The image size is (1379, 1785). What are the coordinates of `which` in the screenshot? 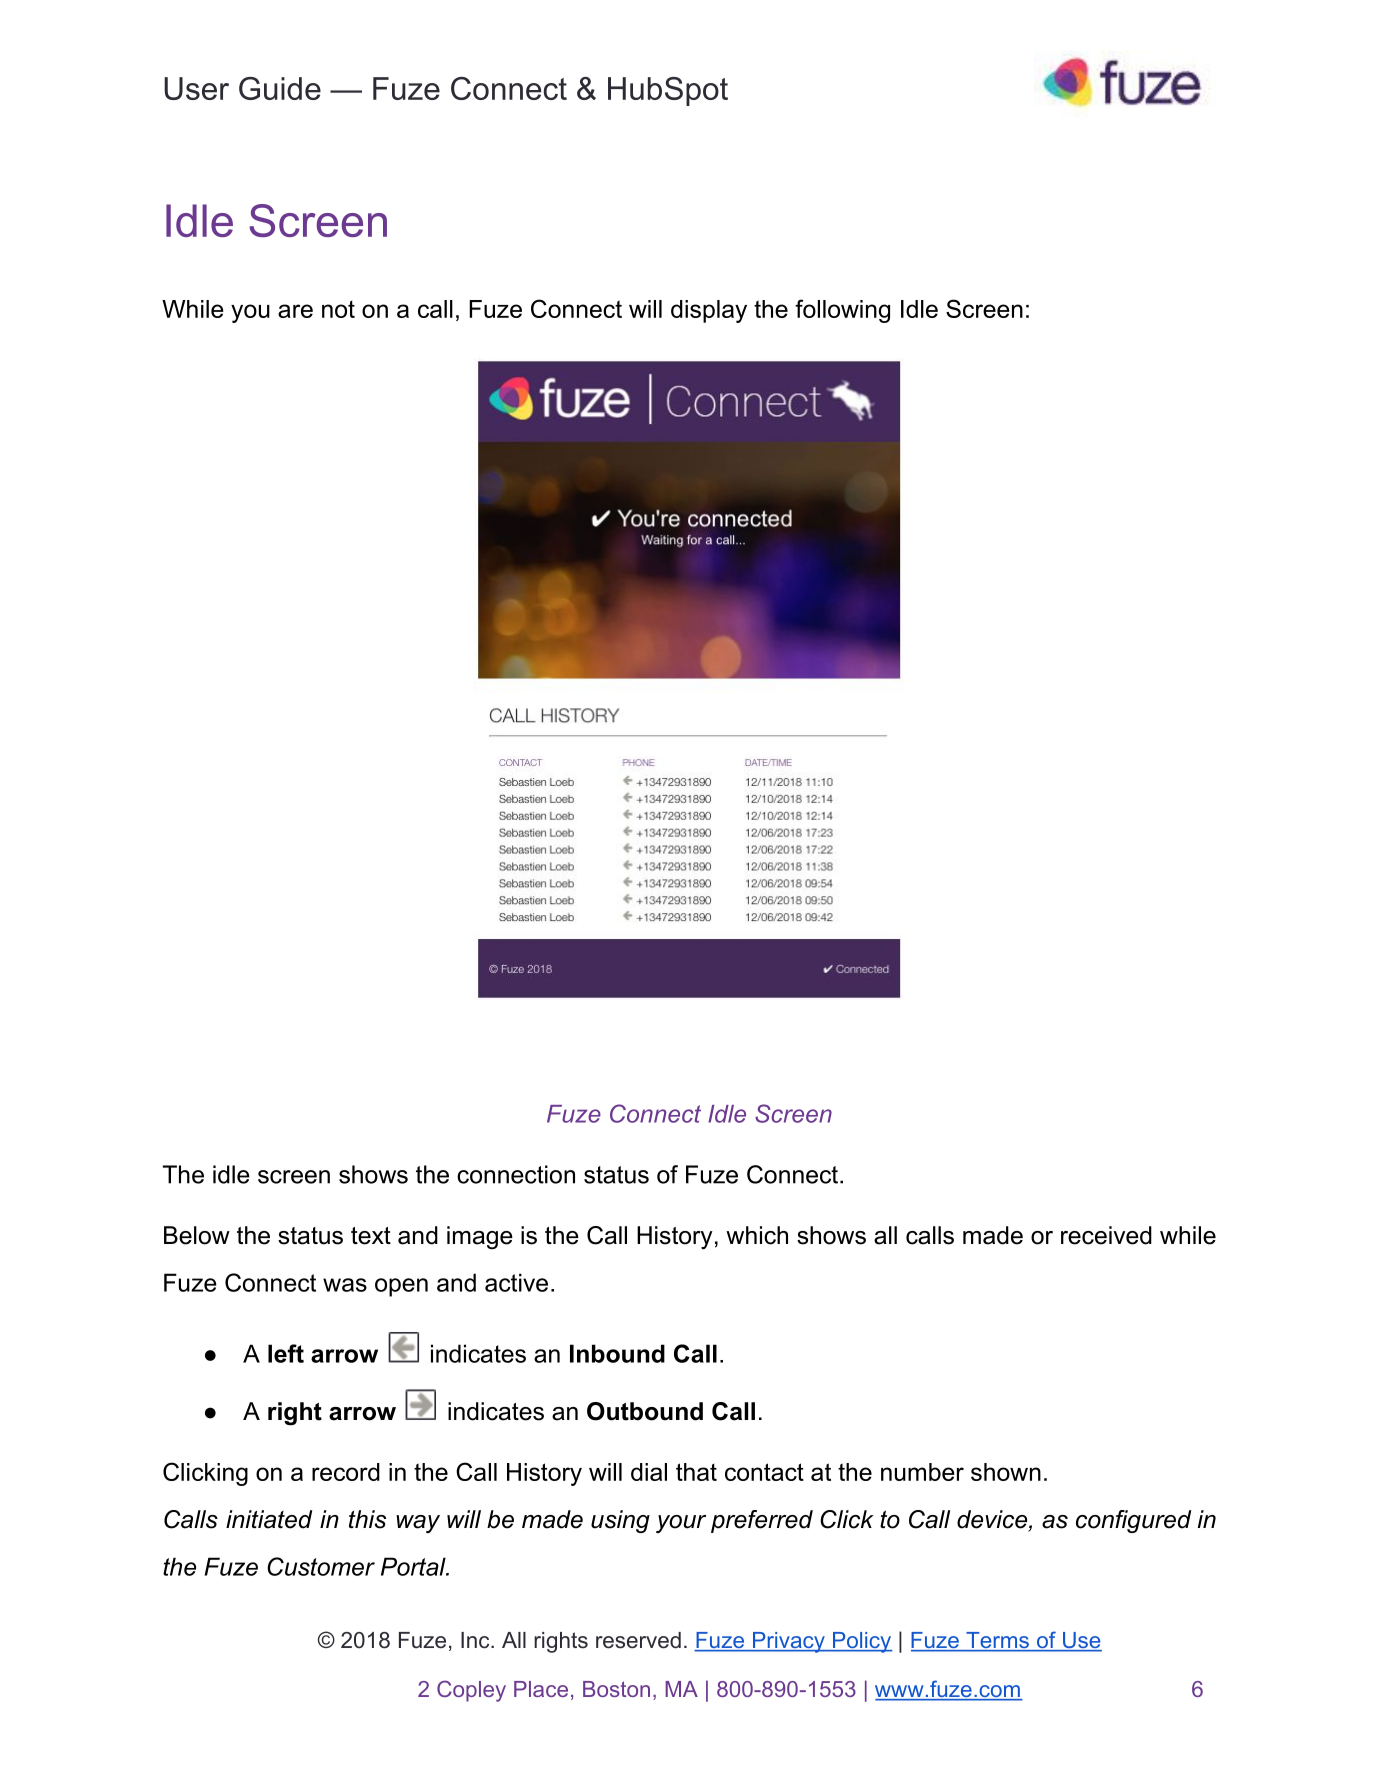 It's located at (757, 1235).
